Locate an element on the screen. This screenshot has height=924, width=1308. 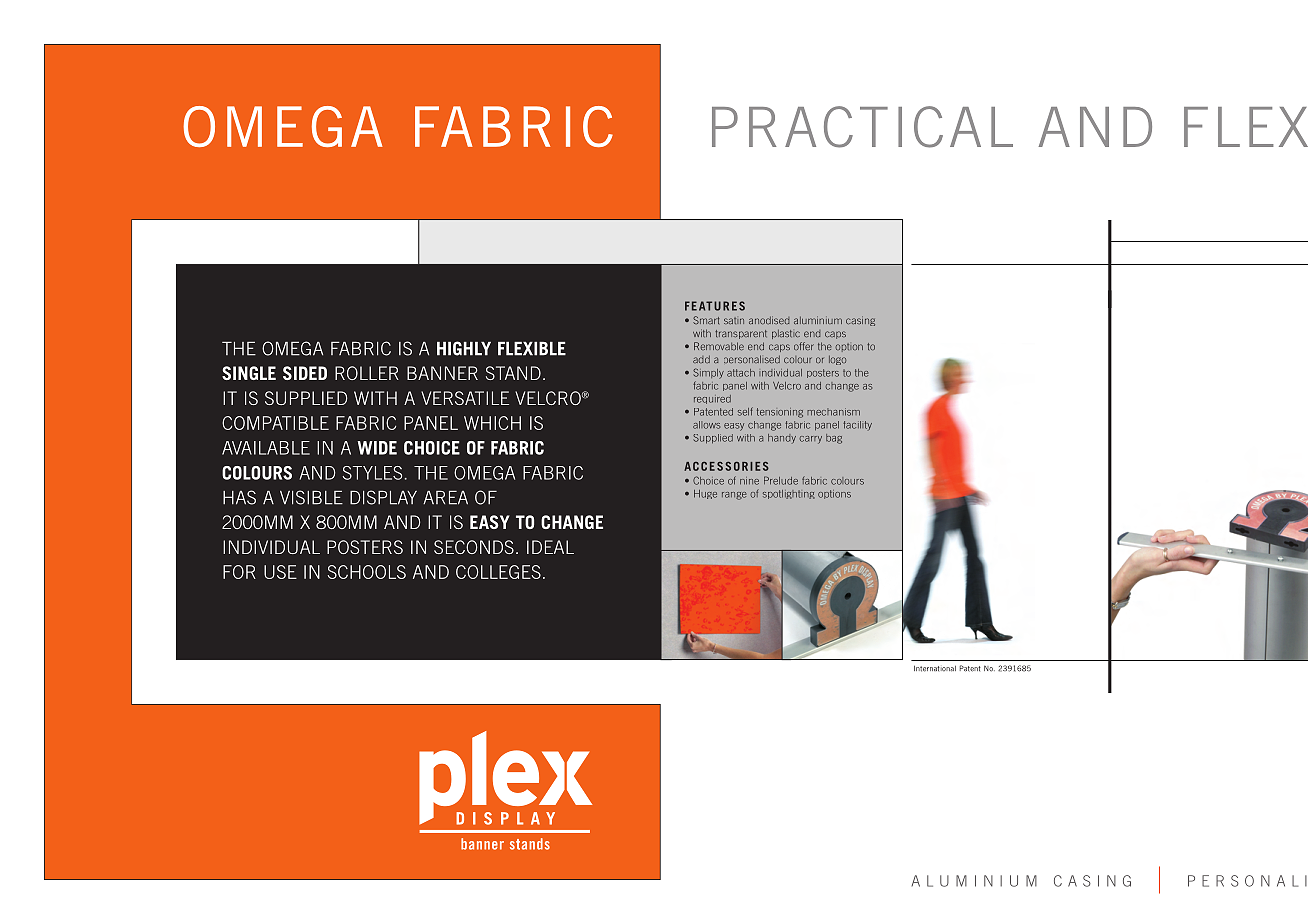
SIDED is located at coordinates (305, 373).
